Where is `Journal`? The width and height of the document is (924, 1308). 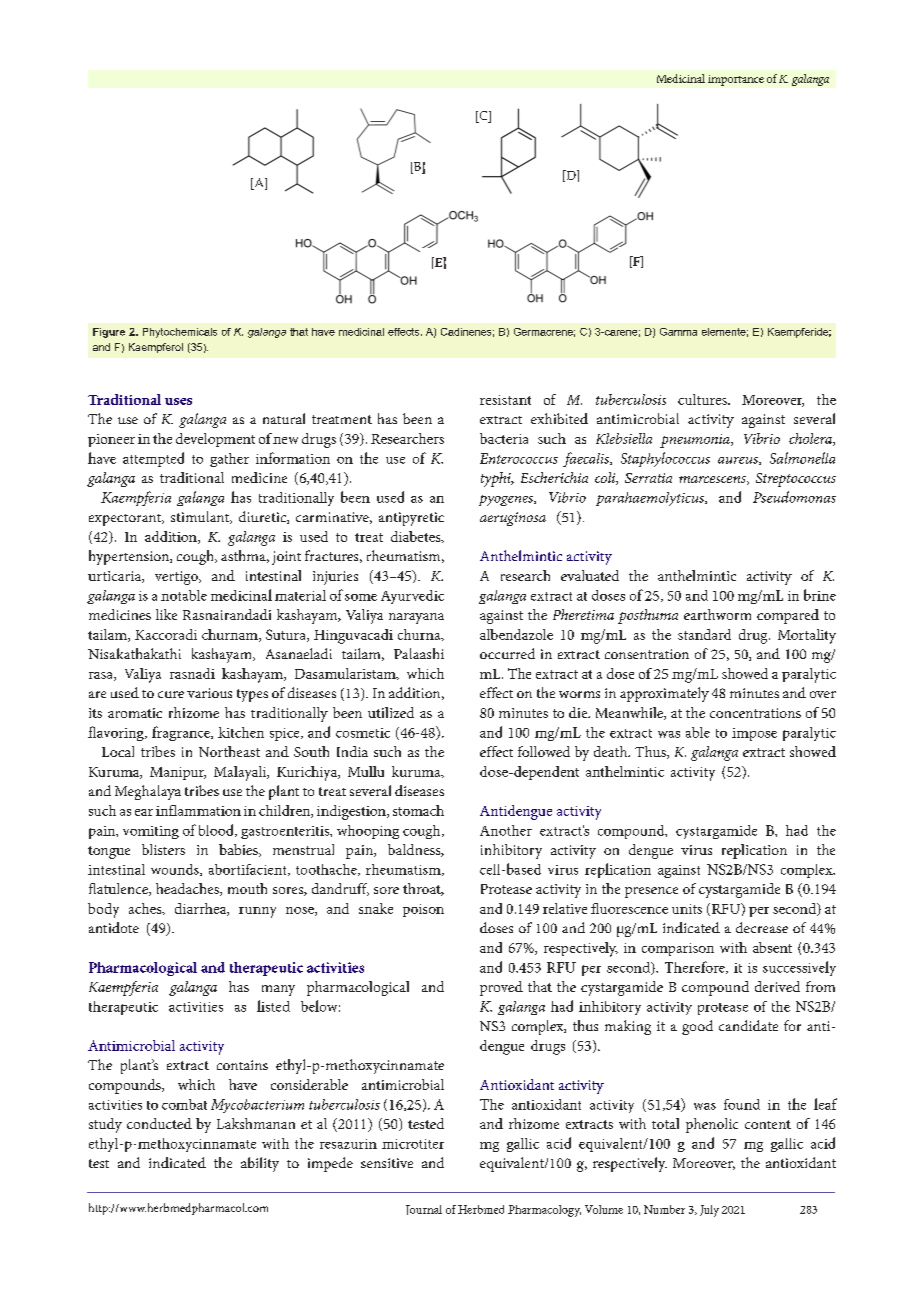
Journal is located at coordinates (424, 1210).
